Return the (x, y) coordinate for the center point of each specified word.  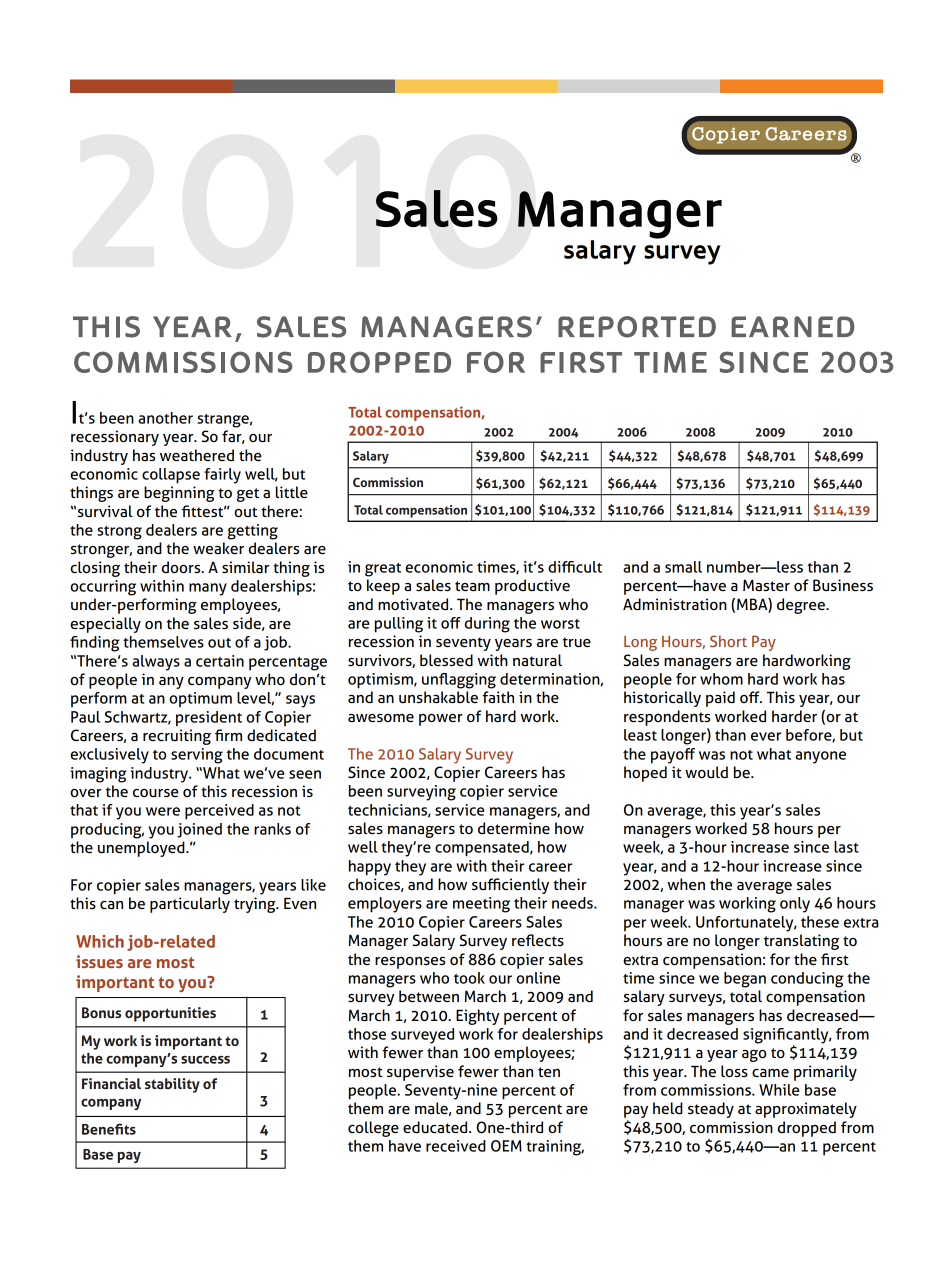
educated (436, 1127)
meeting (481, 905)
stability (172, 1085)
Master (766, 585)
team (472, 586)
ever (766, 736)
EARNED (793, 326)
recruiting (177, 737)
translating (801, 942)
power (441, 720)
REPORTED (637, 327)
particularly (190, 905)
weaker (218, 548)
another (165, 418)
